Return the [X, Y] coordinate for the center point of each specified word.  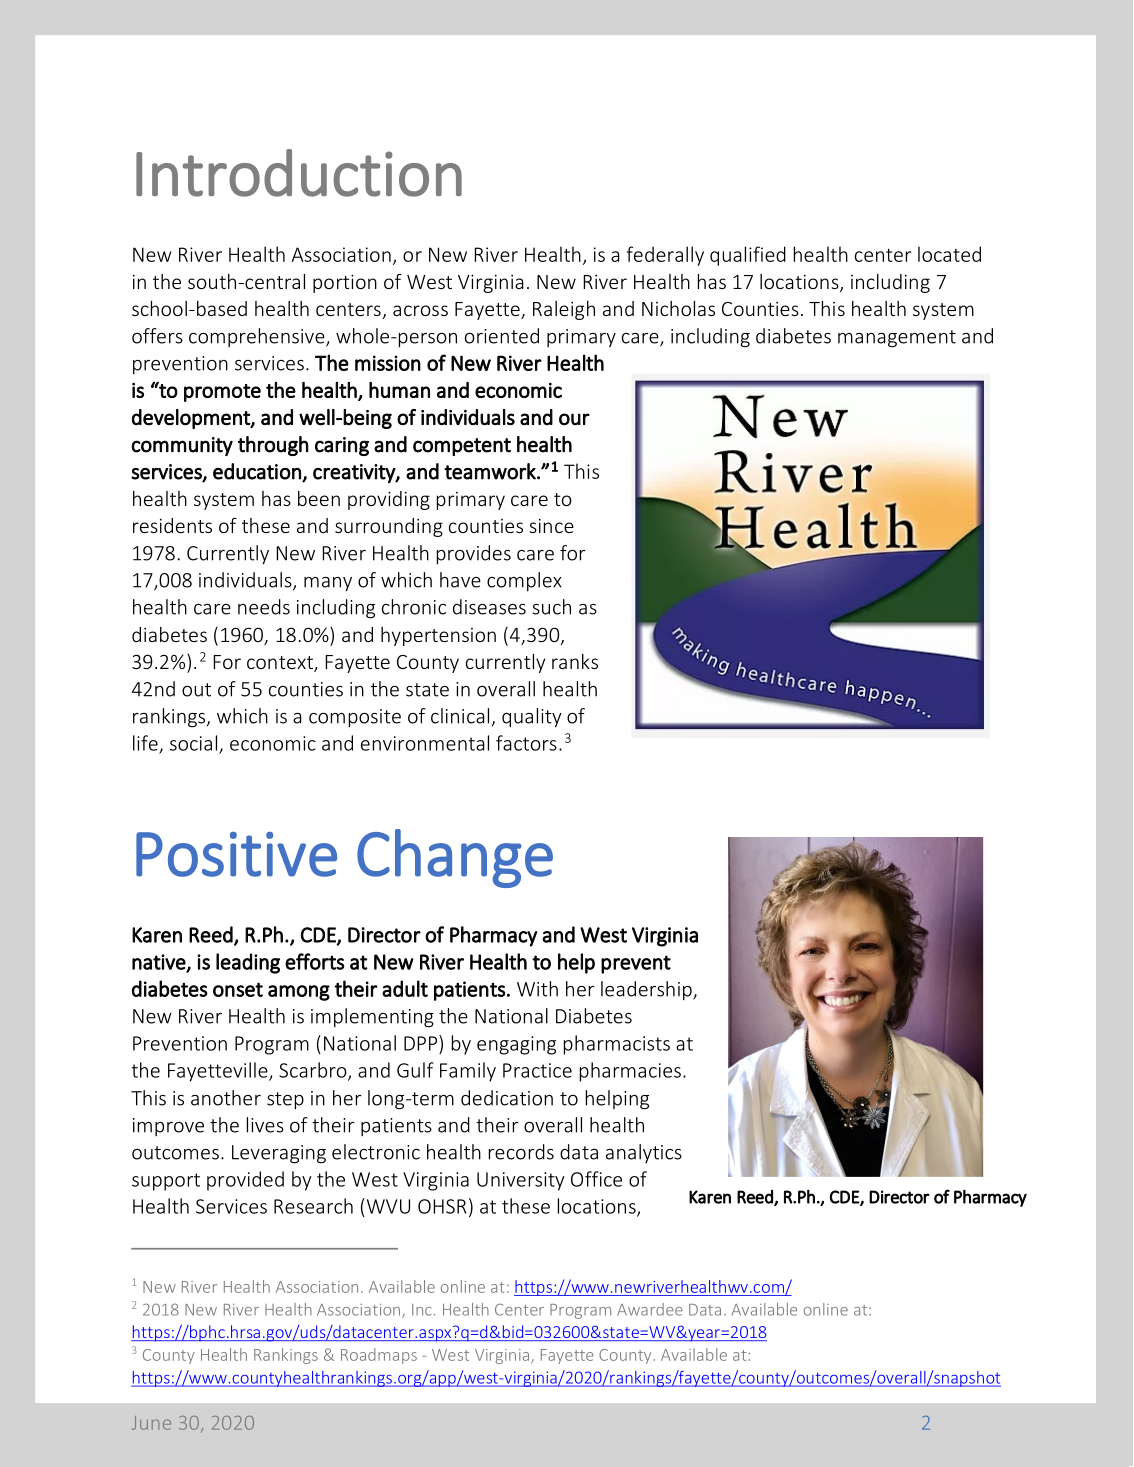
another [226, 1098]
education [257, 471]
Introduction [299, 173]
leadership [647, 990]
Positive [236, 854]
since [551, 526]
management [897, 339]
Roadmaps [379, 1356]
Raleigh [564, 310]
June [151, 1423]
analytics [644, 1153]
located [949, 254]
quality [532, 717]
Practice [537, 1070]
